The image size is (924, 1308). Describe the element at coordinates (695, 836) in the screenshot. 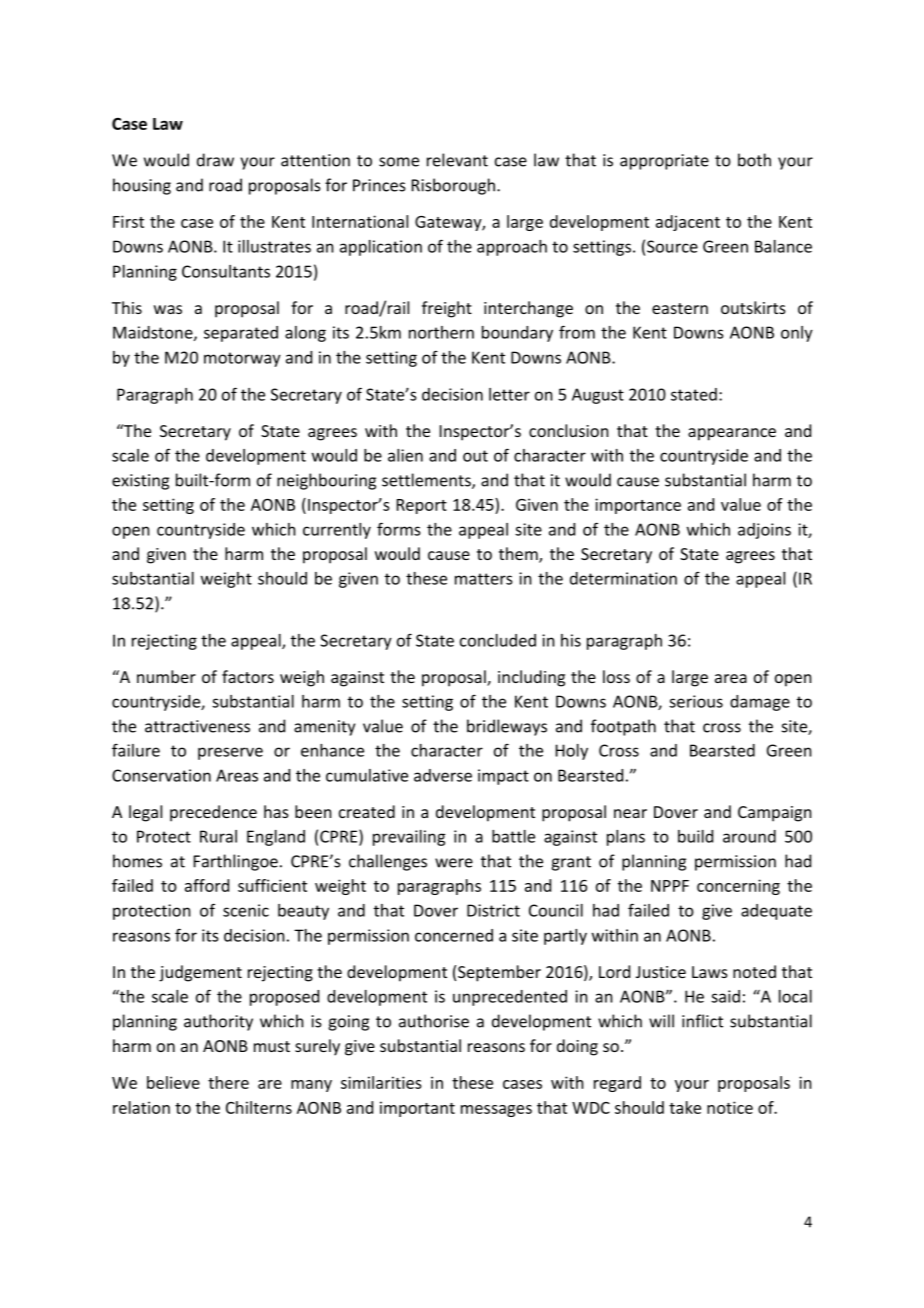

I see `build` at that location.
